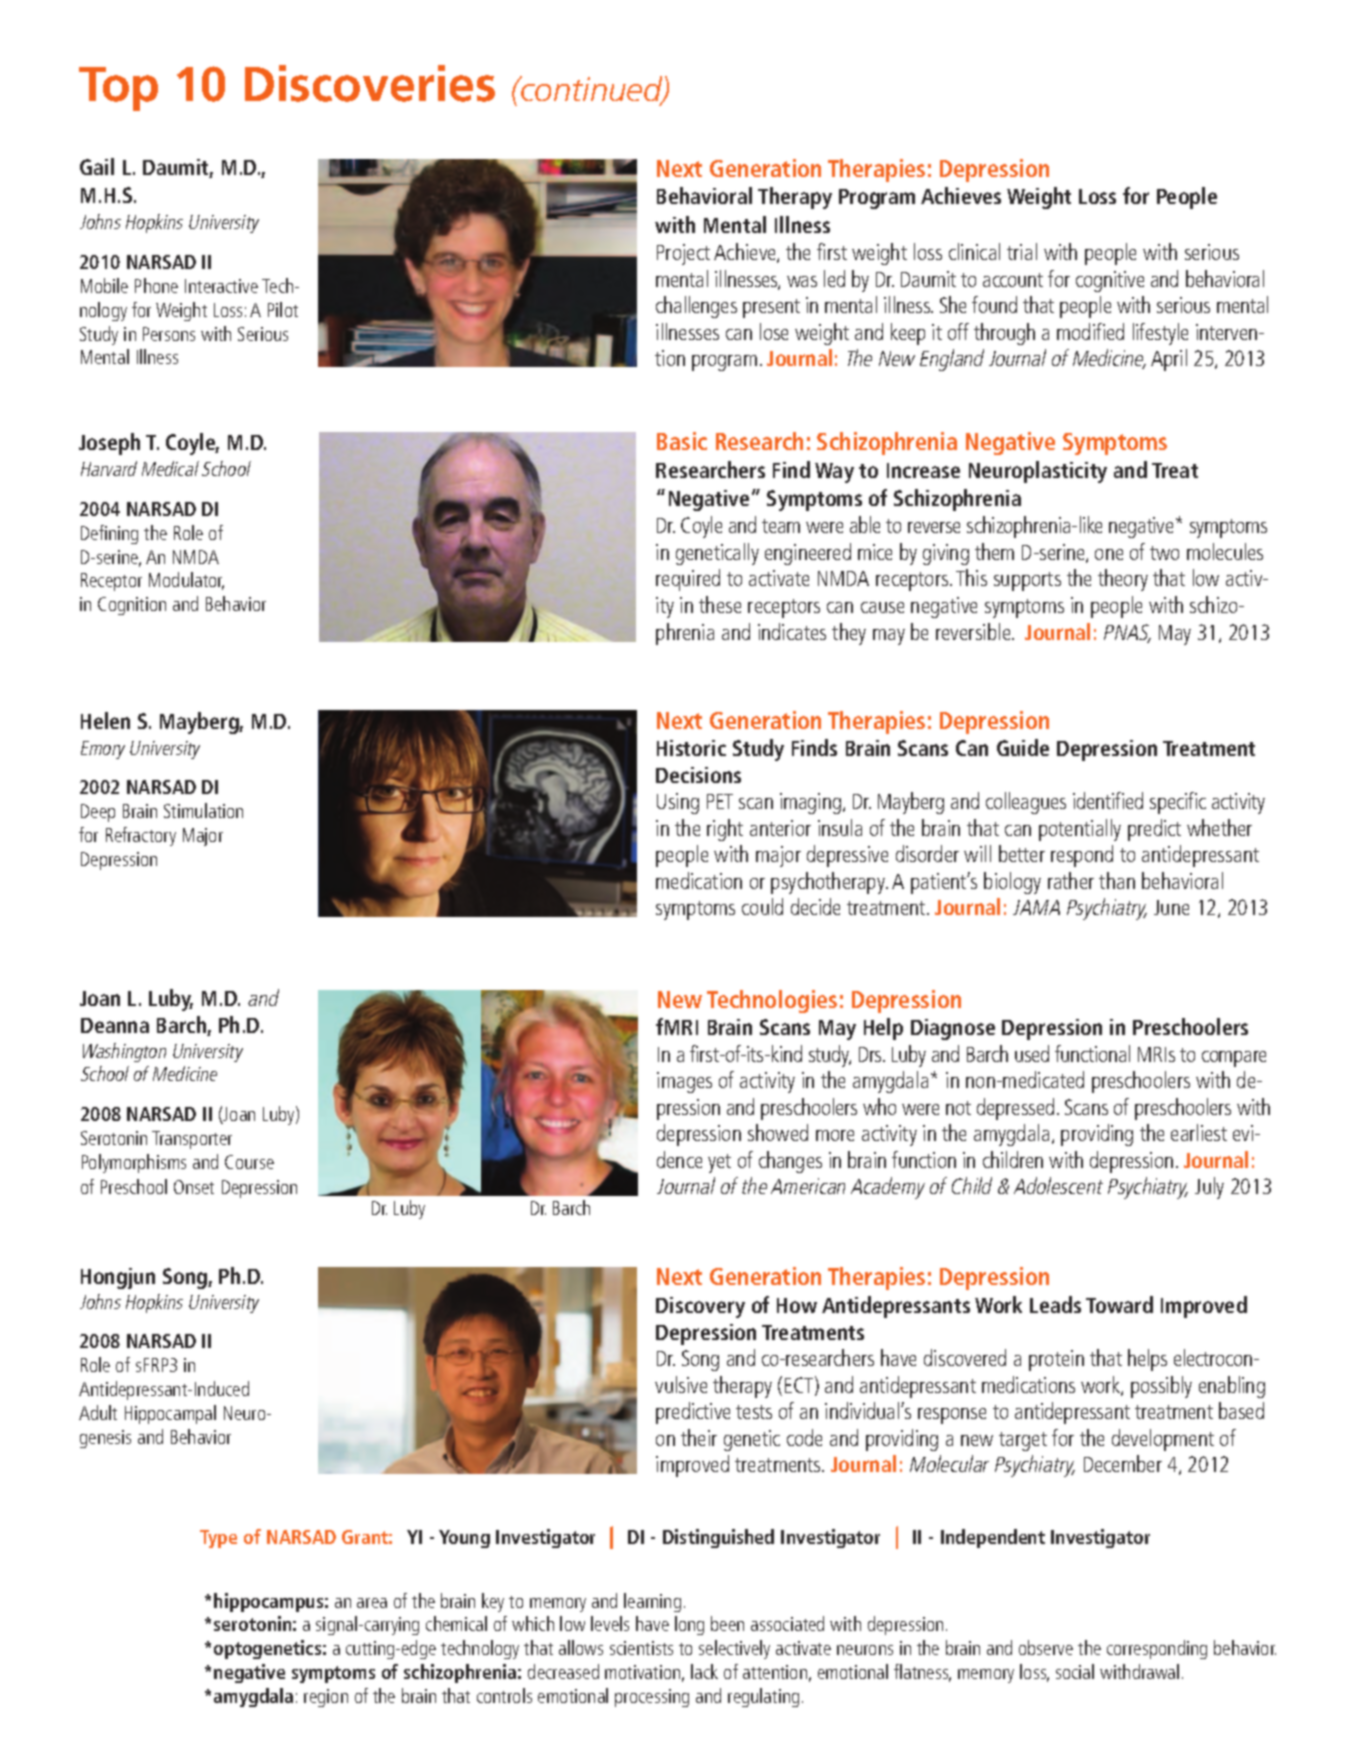 This page has height=1750, width=1352. Describe the element at coordinates (762, 906) in the page. I see `could` at that location.
